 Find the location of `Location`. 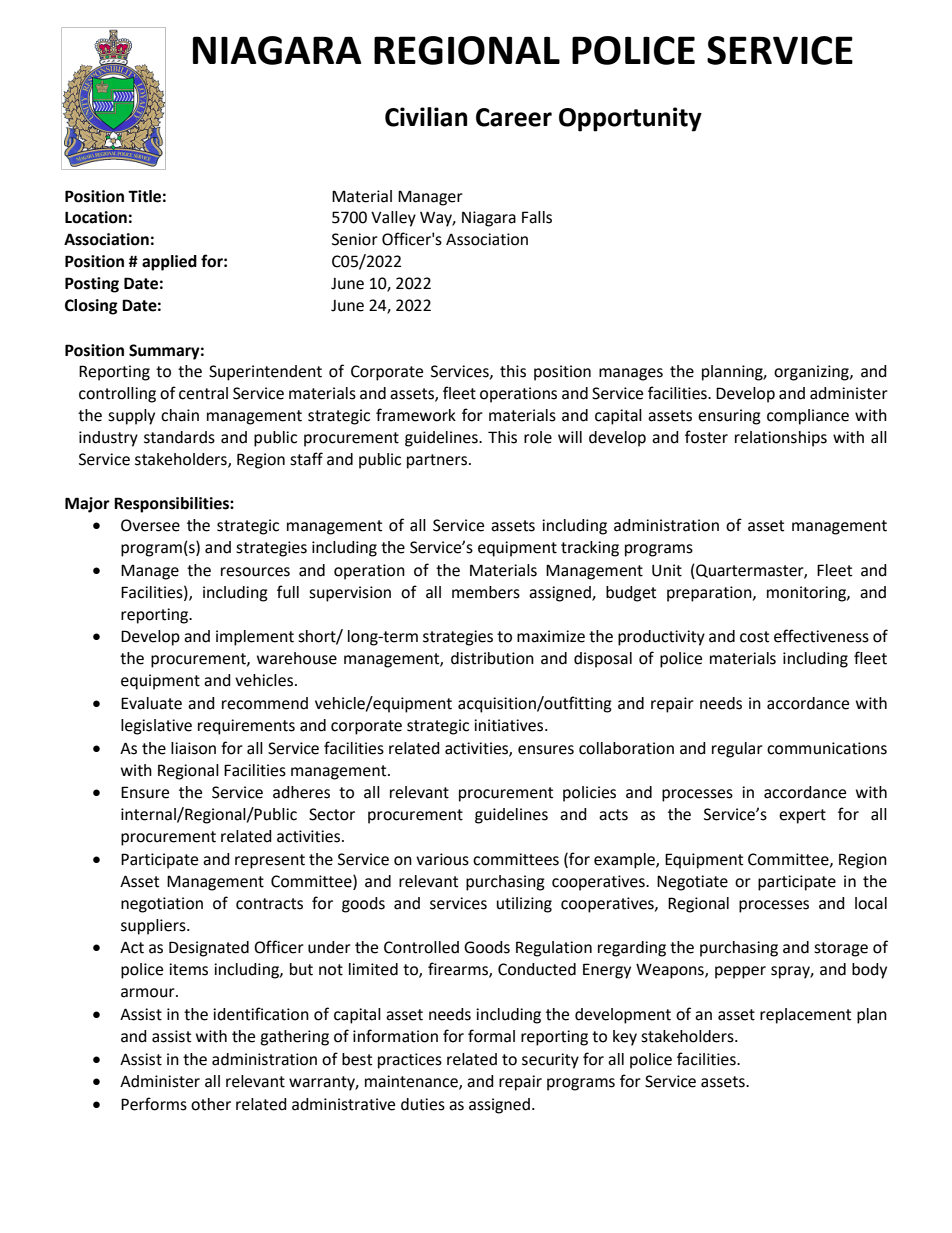

Location is located at coordinates (96, 217).
